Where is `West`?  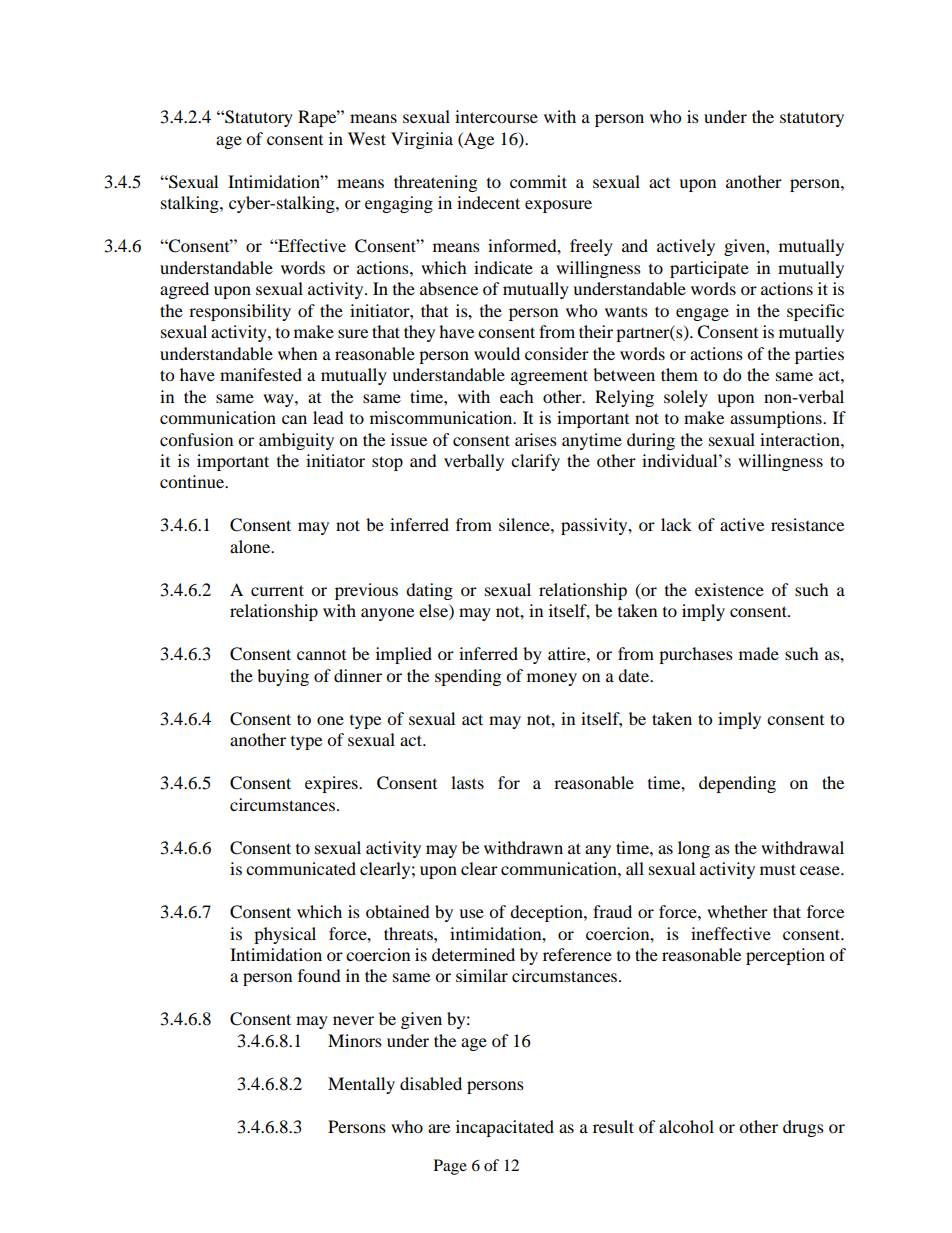 West is located at coordinates (367, 138).
